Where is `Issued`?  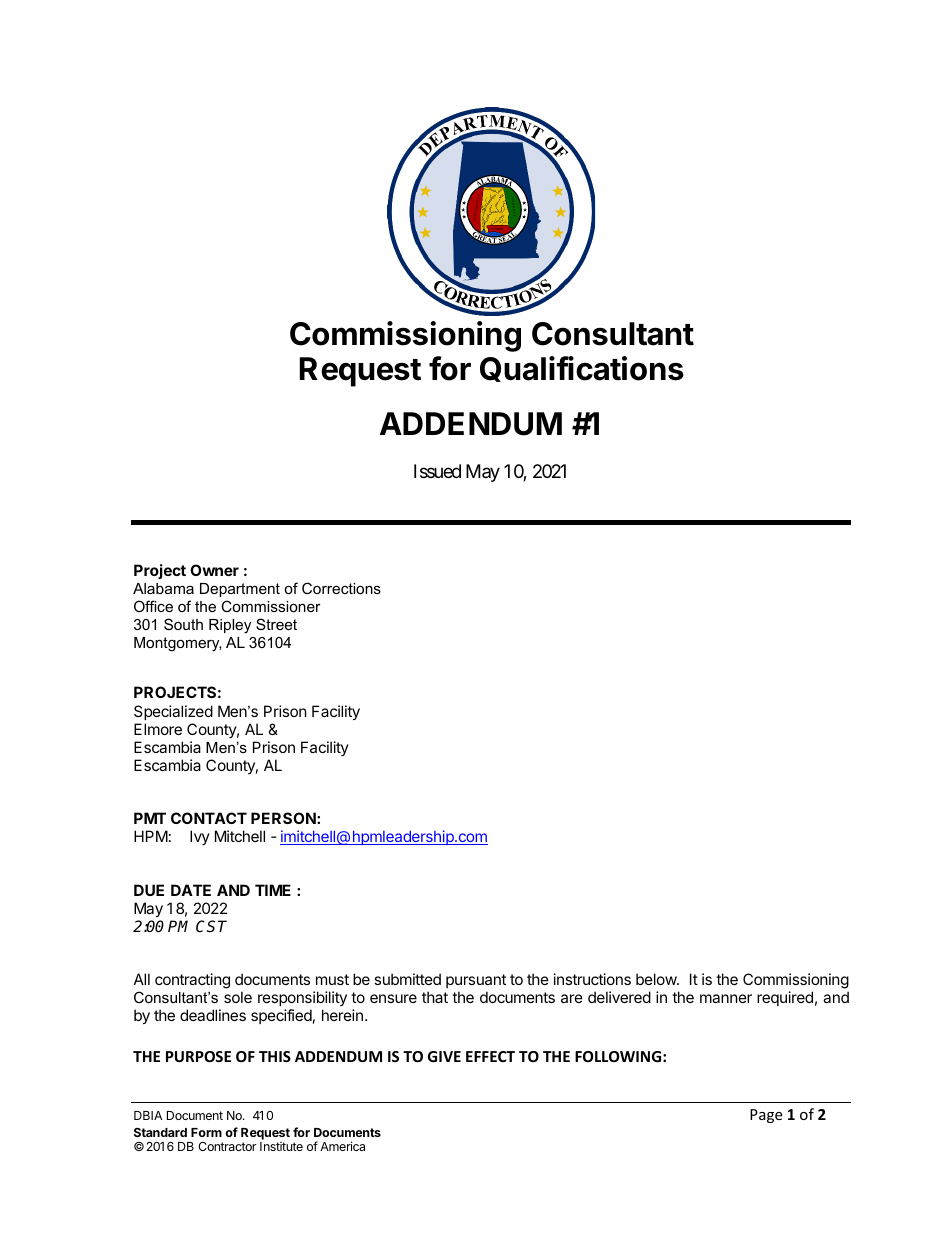
Issued is located at coordinates (437, 471).
